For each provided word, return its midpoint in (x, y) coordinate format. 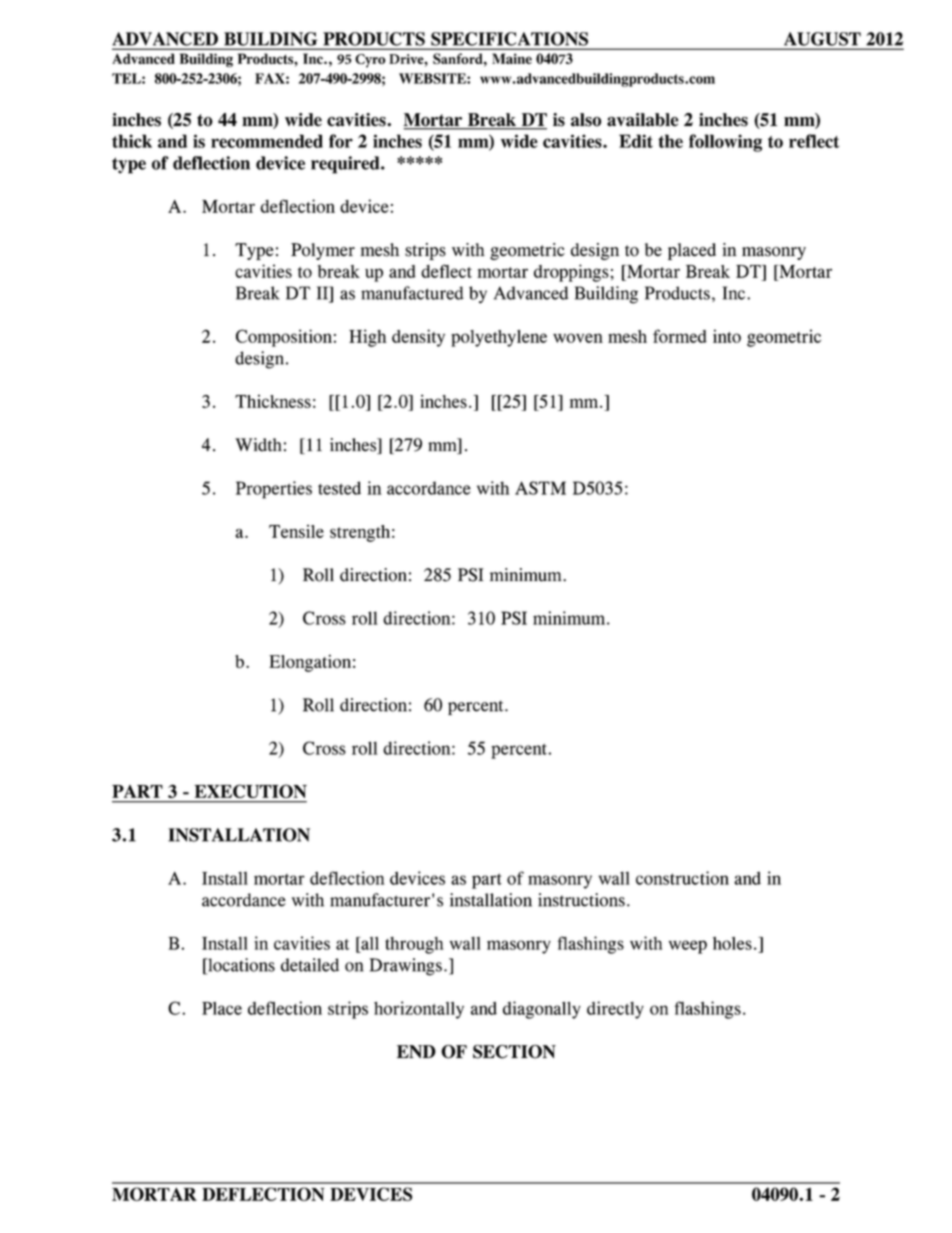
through (414, 945)
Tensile (296, 531)
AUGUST (822, 39)
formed (680, 336)
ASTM (540, 488)
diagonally (542, 1010)
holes (732, 943)
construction (682, 878)
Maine (512, 58)
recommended (267, 141)
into (727, 336)
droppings (572, 273)
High (368, 338)
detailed (310, 965)
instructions (581, 900)
